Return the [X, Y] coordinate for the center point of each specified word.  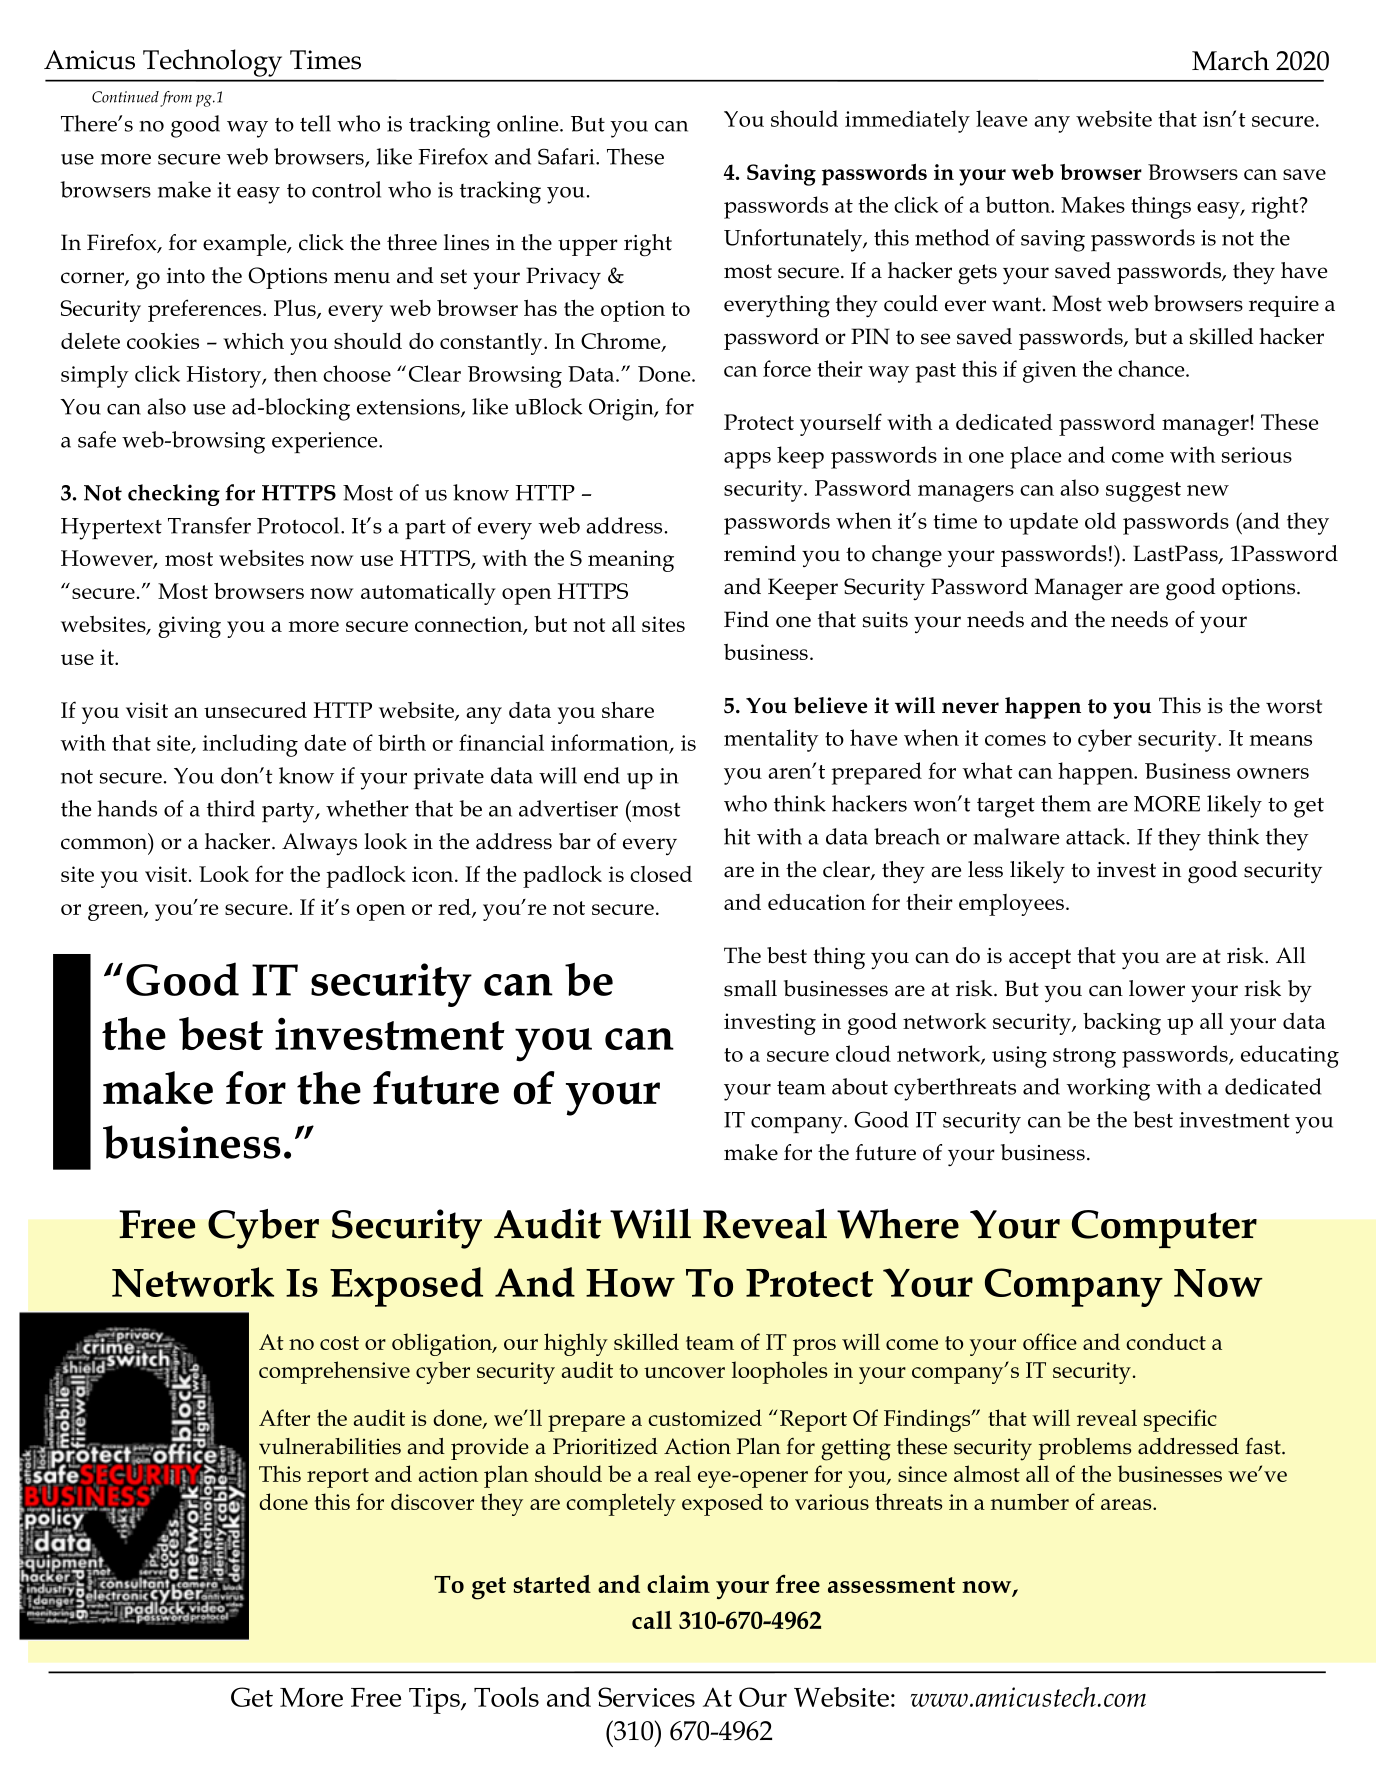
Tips [435, 1701]
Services [646, 1697]
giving [189, 627]
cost [339, 1343]
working [1108, 1089]
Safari [567, 156]
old [1100, 520]
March [1230, 60]
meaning [631, 561]
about [860, 1086]
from [176, 99]
